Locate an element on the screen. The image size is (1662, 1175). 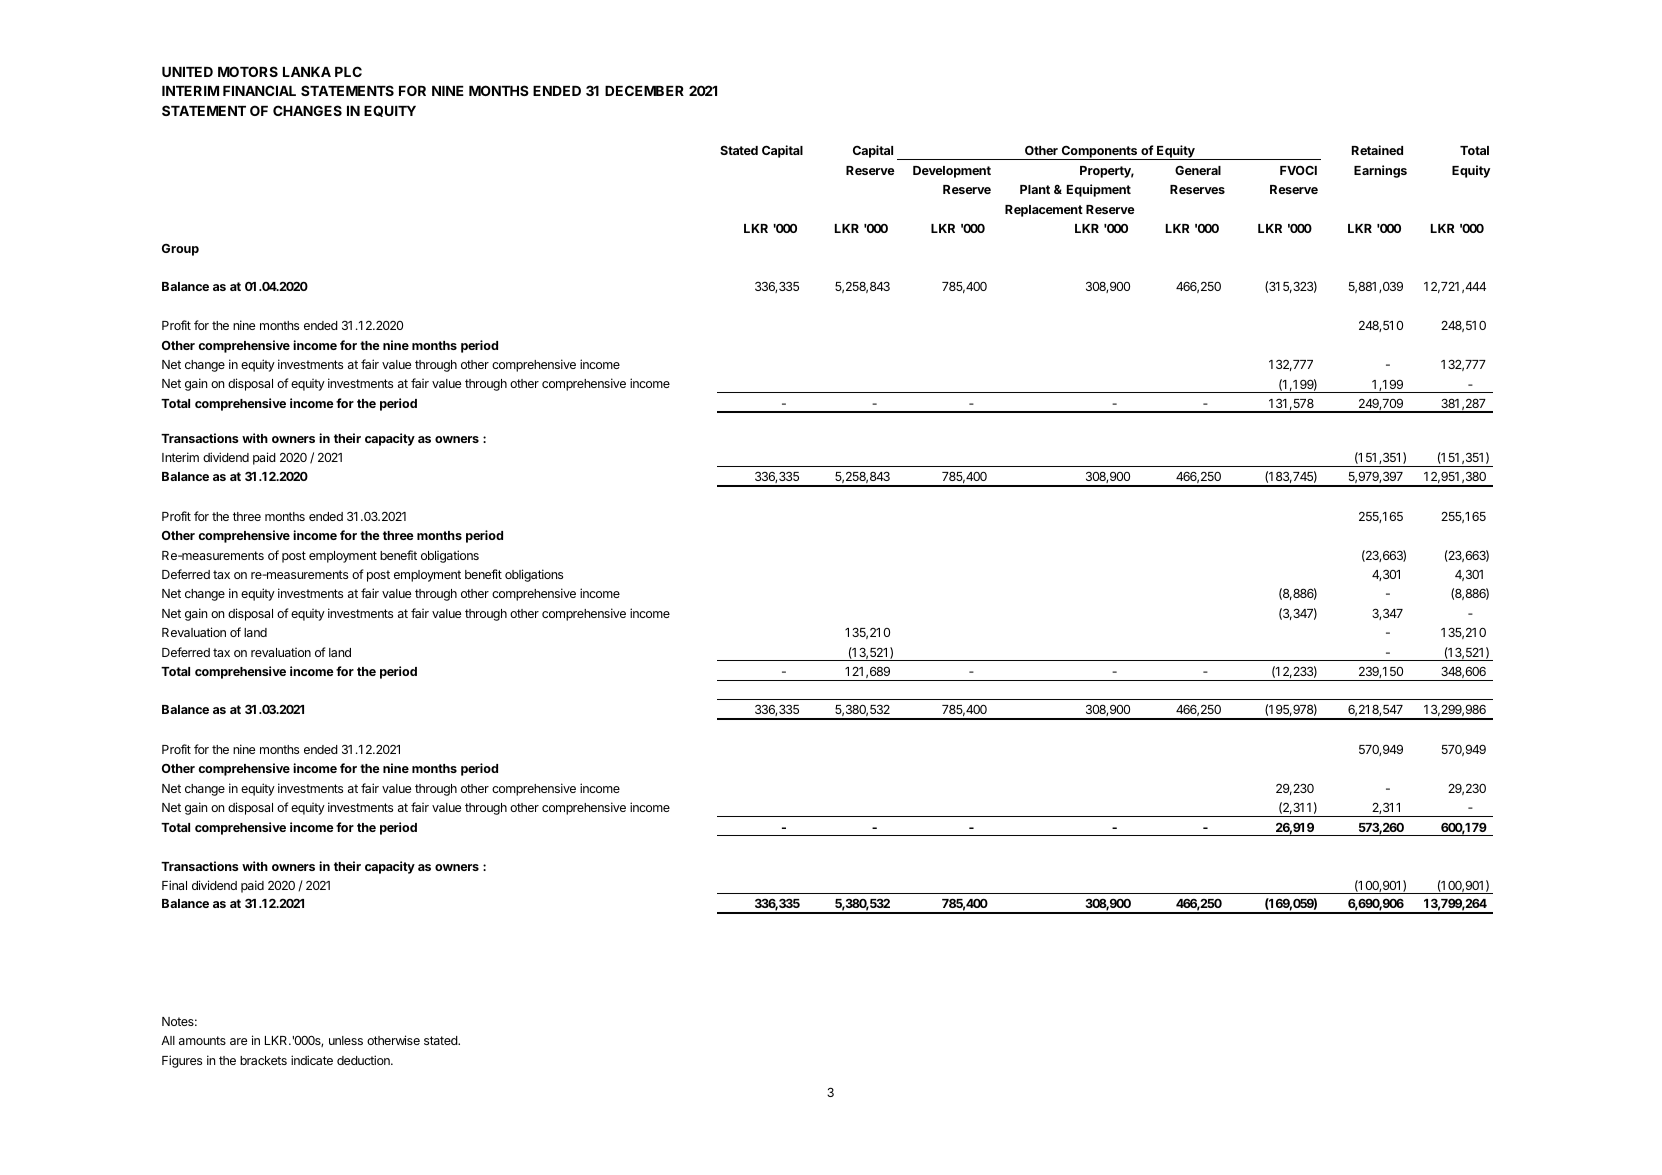
FINANCIAL is located at coordinates (259, 90).
